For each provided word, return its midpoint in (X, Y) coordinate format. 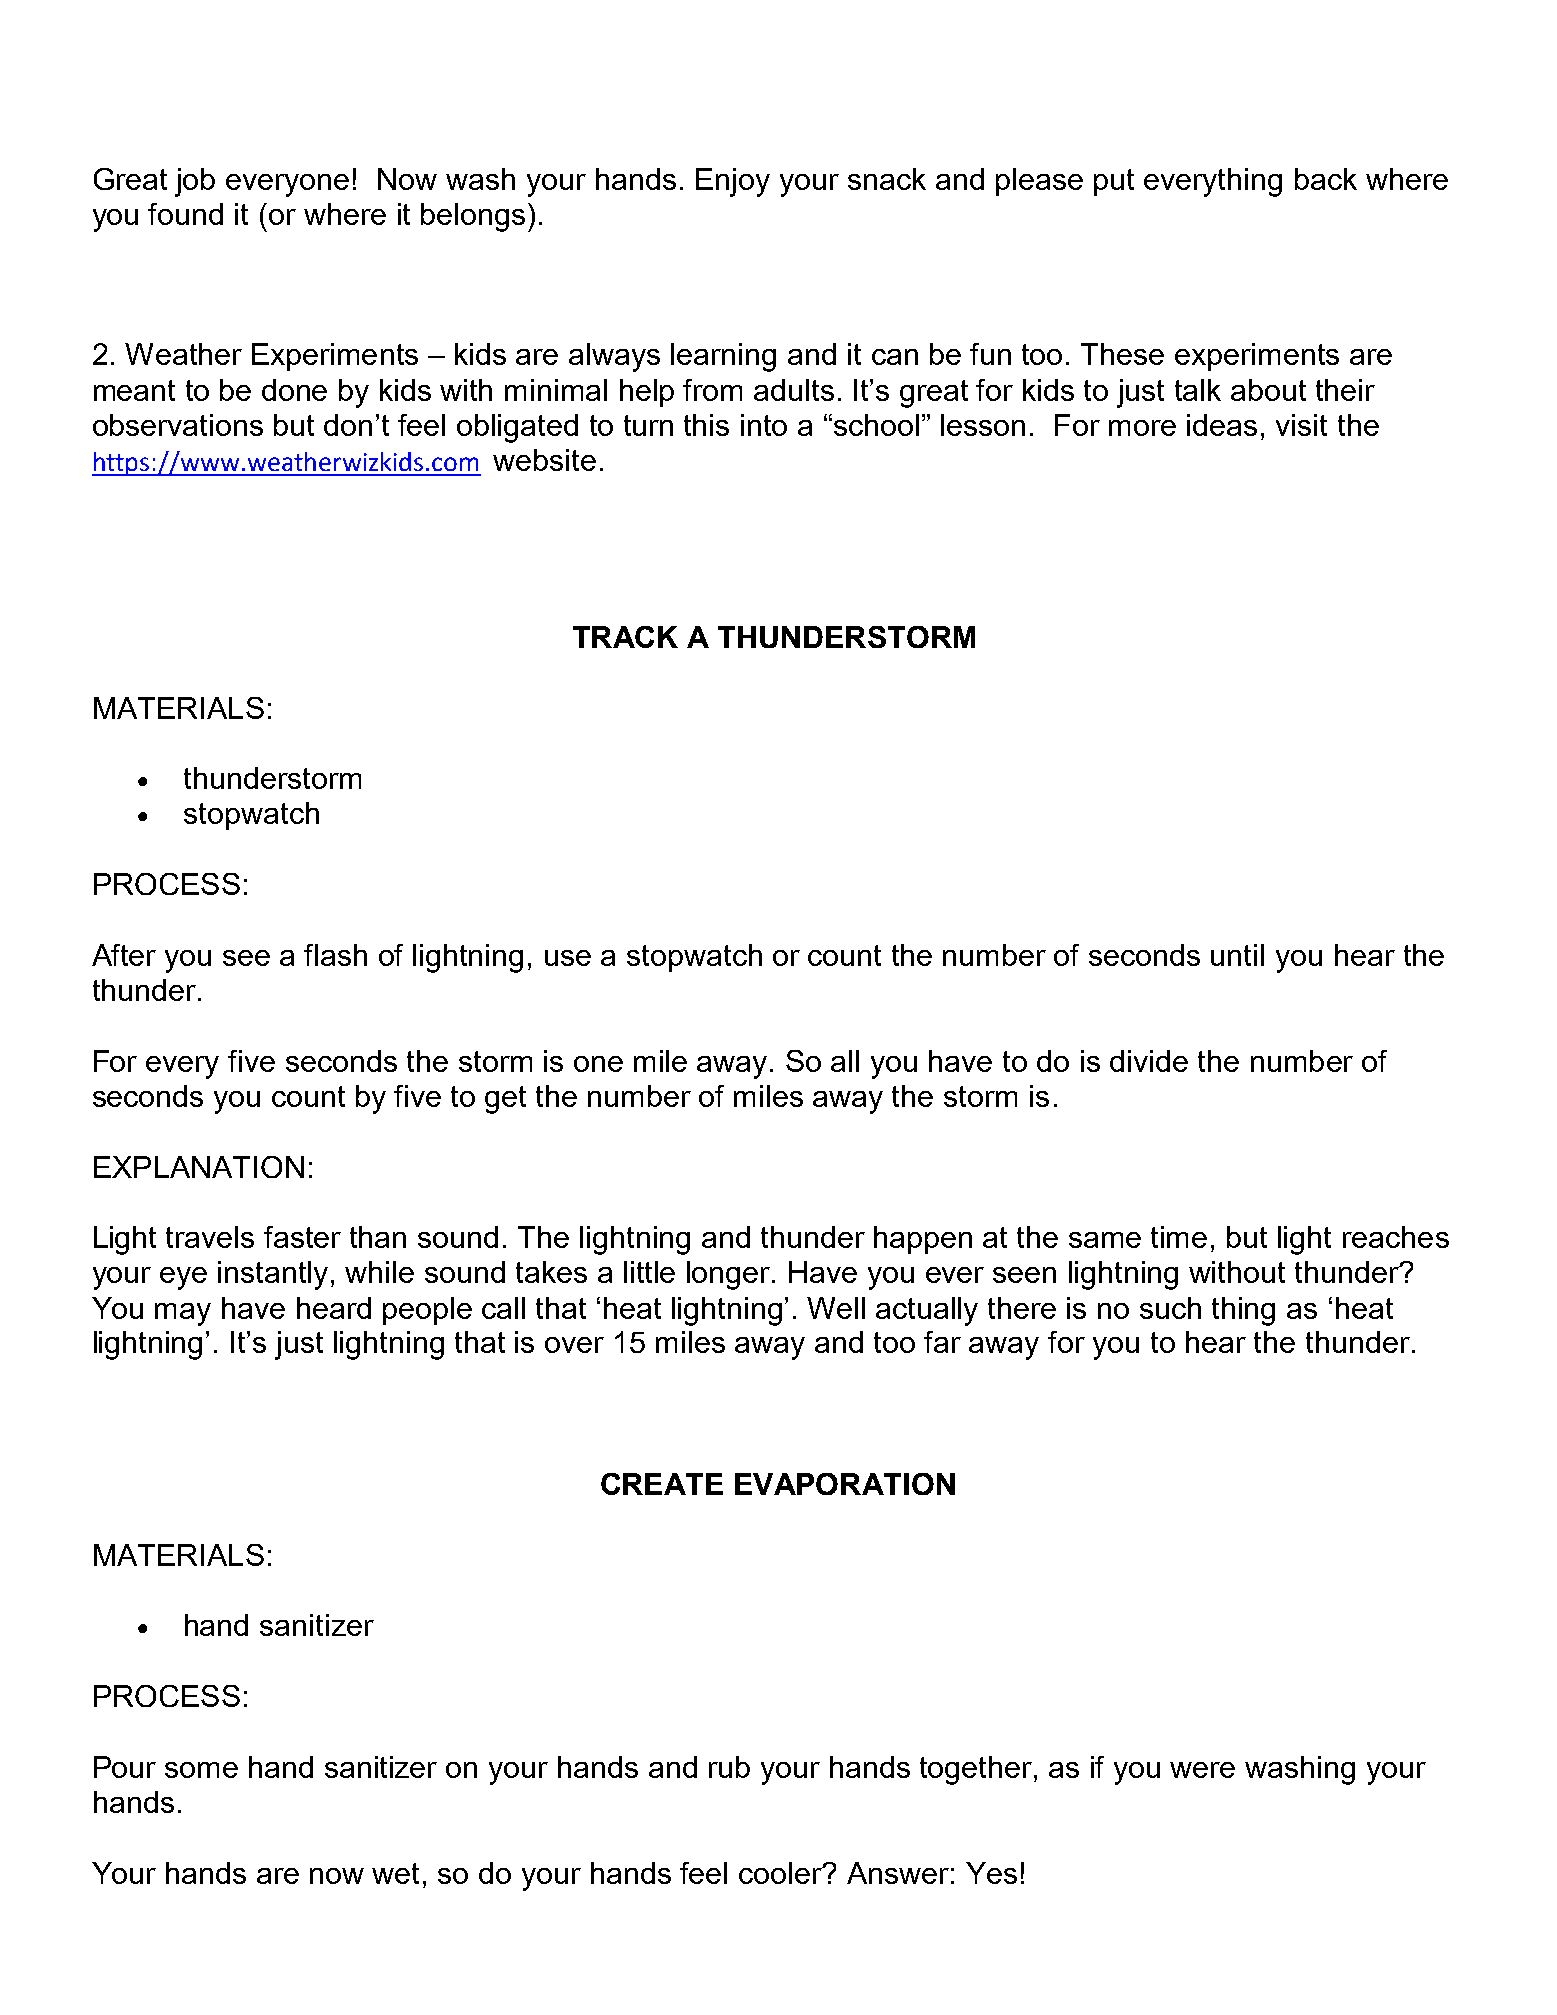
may (183, 1314)
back (1326, 179)
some (201, 1770)
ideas (1222, 425)
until (1237, 955)
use (568, 958)
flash (335, 955)
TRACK (625, 637)
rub (729, 1767)
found (185, 214)
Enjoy (733, 182)
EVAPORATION (845, 1484)
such (1170, 1308)
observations (178, 425)
